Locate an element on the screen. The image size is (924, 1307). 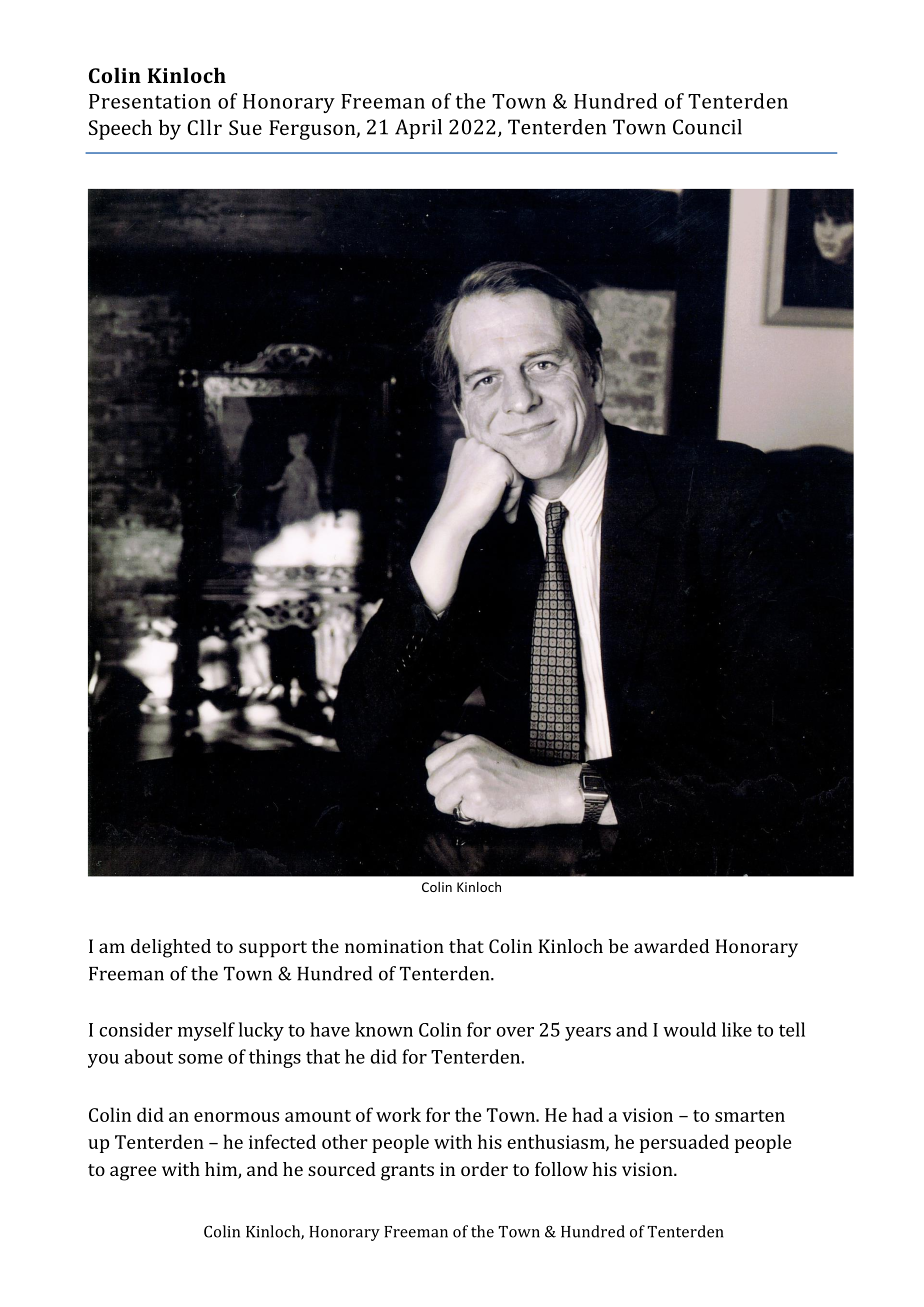
April is located at coordinates (418, 129).
